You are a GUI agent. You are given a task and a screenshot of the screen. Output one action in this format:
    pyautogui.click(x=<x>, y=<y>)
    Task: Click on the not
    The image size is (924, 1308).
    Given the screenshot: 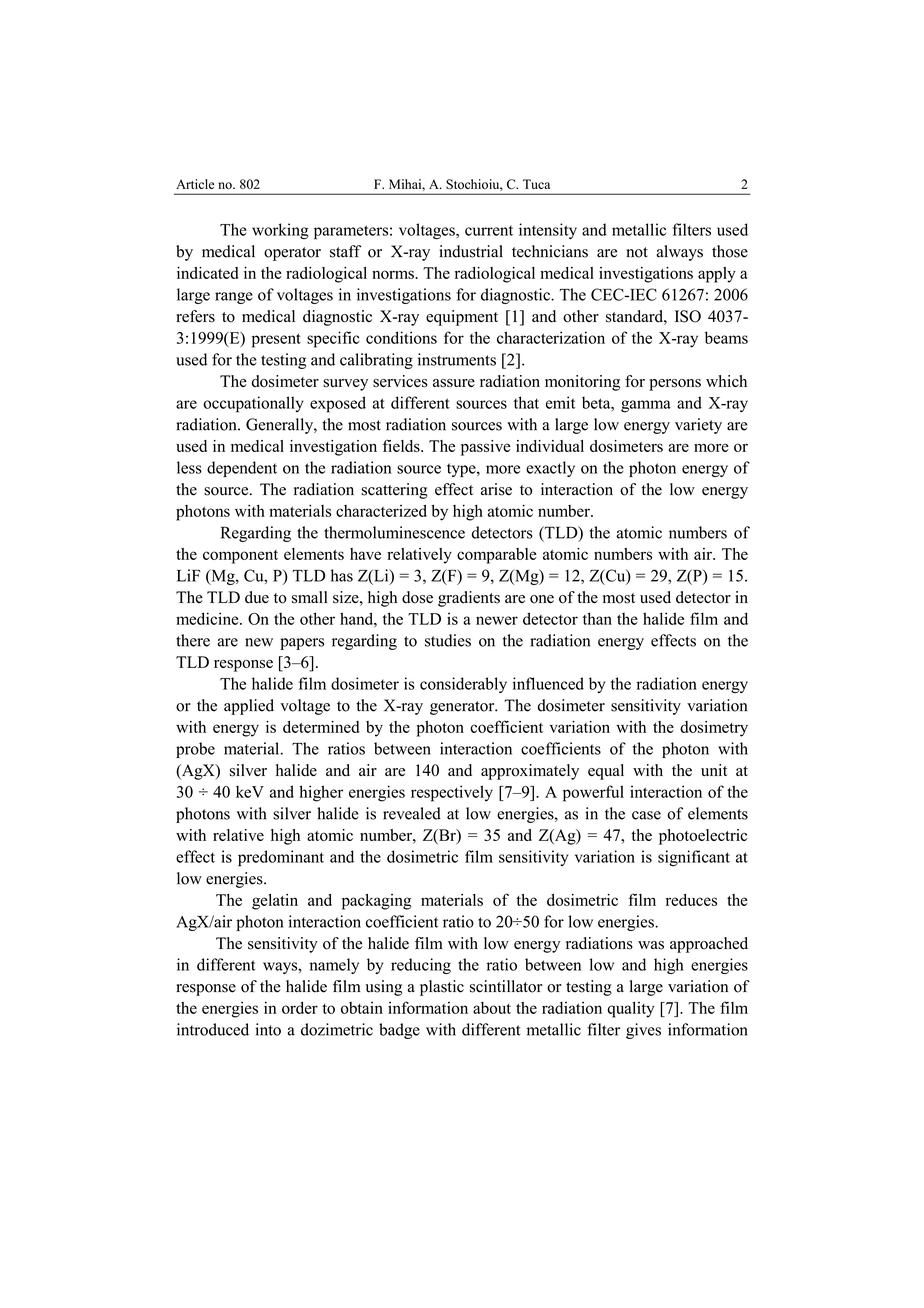 What is the action you would take?
    pyautogui.click(x=637, y=252)
